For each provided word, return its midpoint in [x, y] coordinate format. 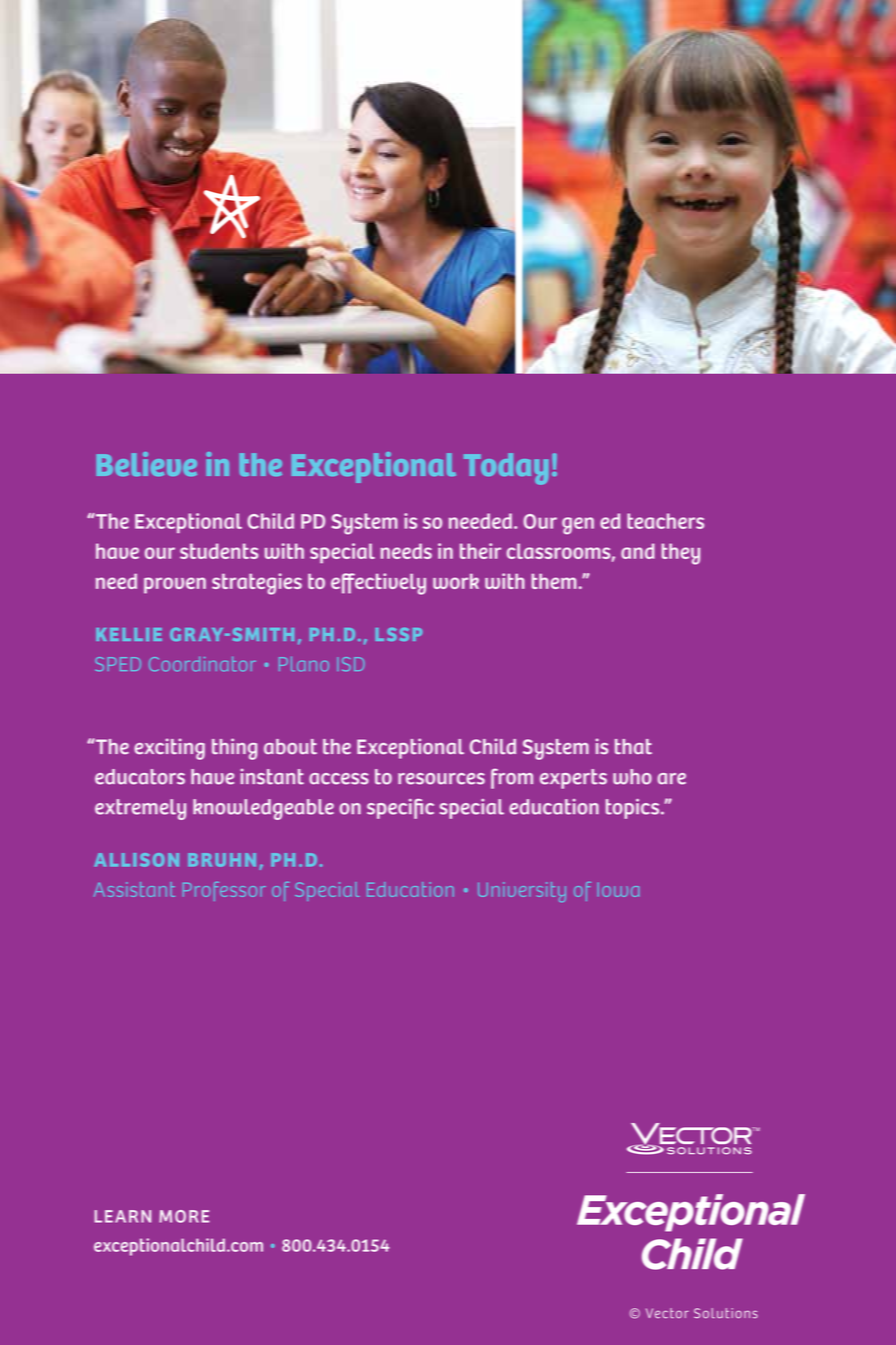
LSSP [398, 634]
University [522, 892]
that [633, 746]
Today [506, 469]
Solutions [726, 1313]
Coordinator [202, 664]
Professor [224, 891]
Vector [667, 1313]
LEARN [122, 1216]
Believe [146, 464]
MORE [184, 1216]
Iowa [618, 890]
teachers [665, 521]
